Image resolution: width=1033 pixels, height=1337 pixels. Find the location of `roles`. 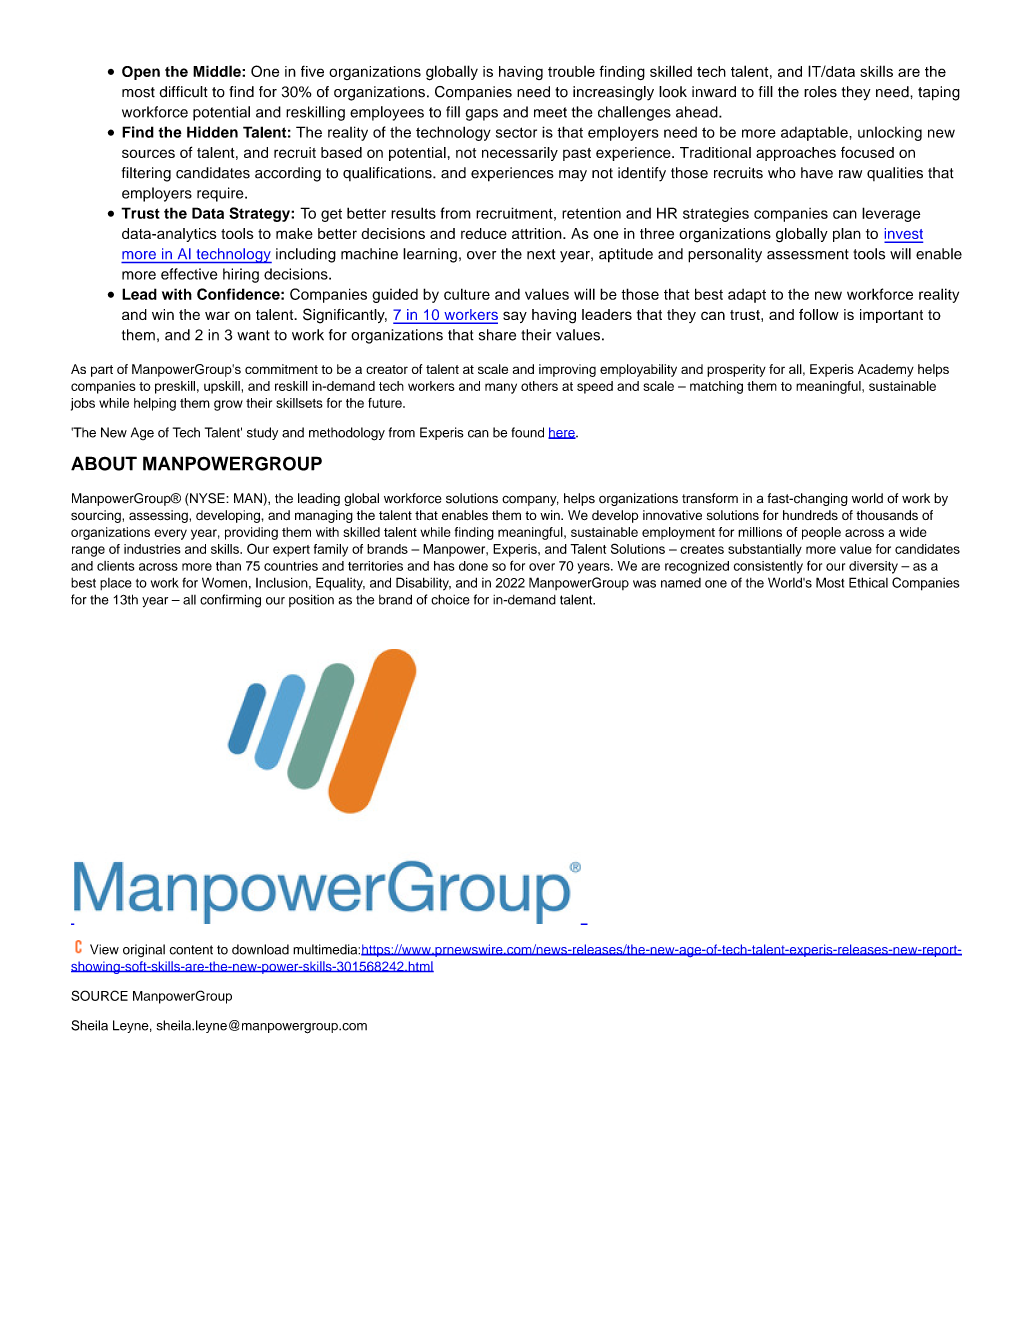

roles is located at coordinates (820, 92).
